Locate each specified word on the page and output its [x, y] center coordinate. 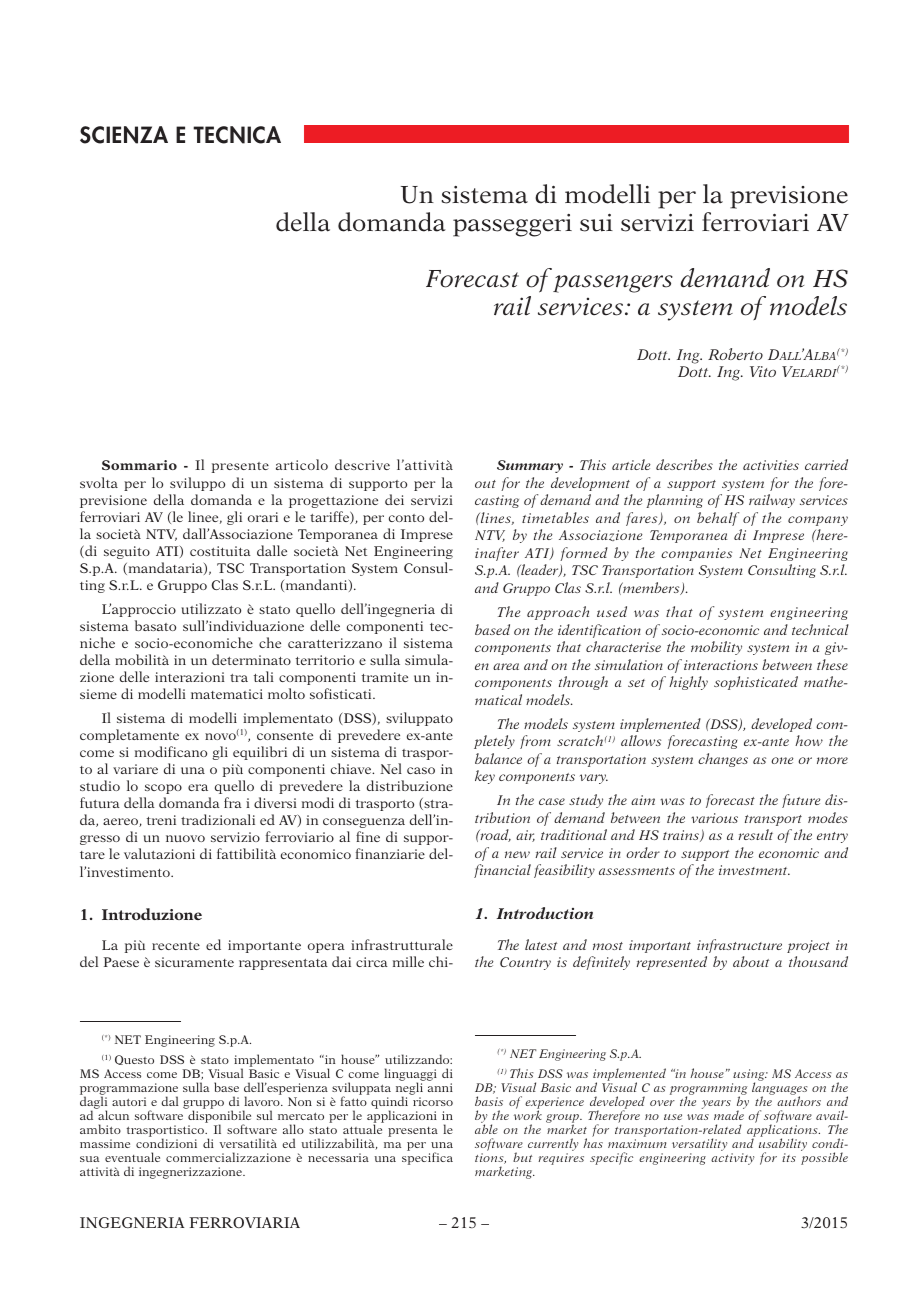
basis [489, 1101]
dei [394, 499]
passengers [613, 284]
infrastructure [739, 946]
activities [771, 465]
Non [300, 1101]
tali [264, 676]
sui [596, 223]
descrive [362, 464]
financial [502, 871]
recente [176, 946]
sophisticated [756, 683]
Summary [530, 466]
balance [498, 758]
